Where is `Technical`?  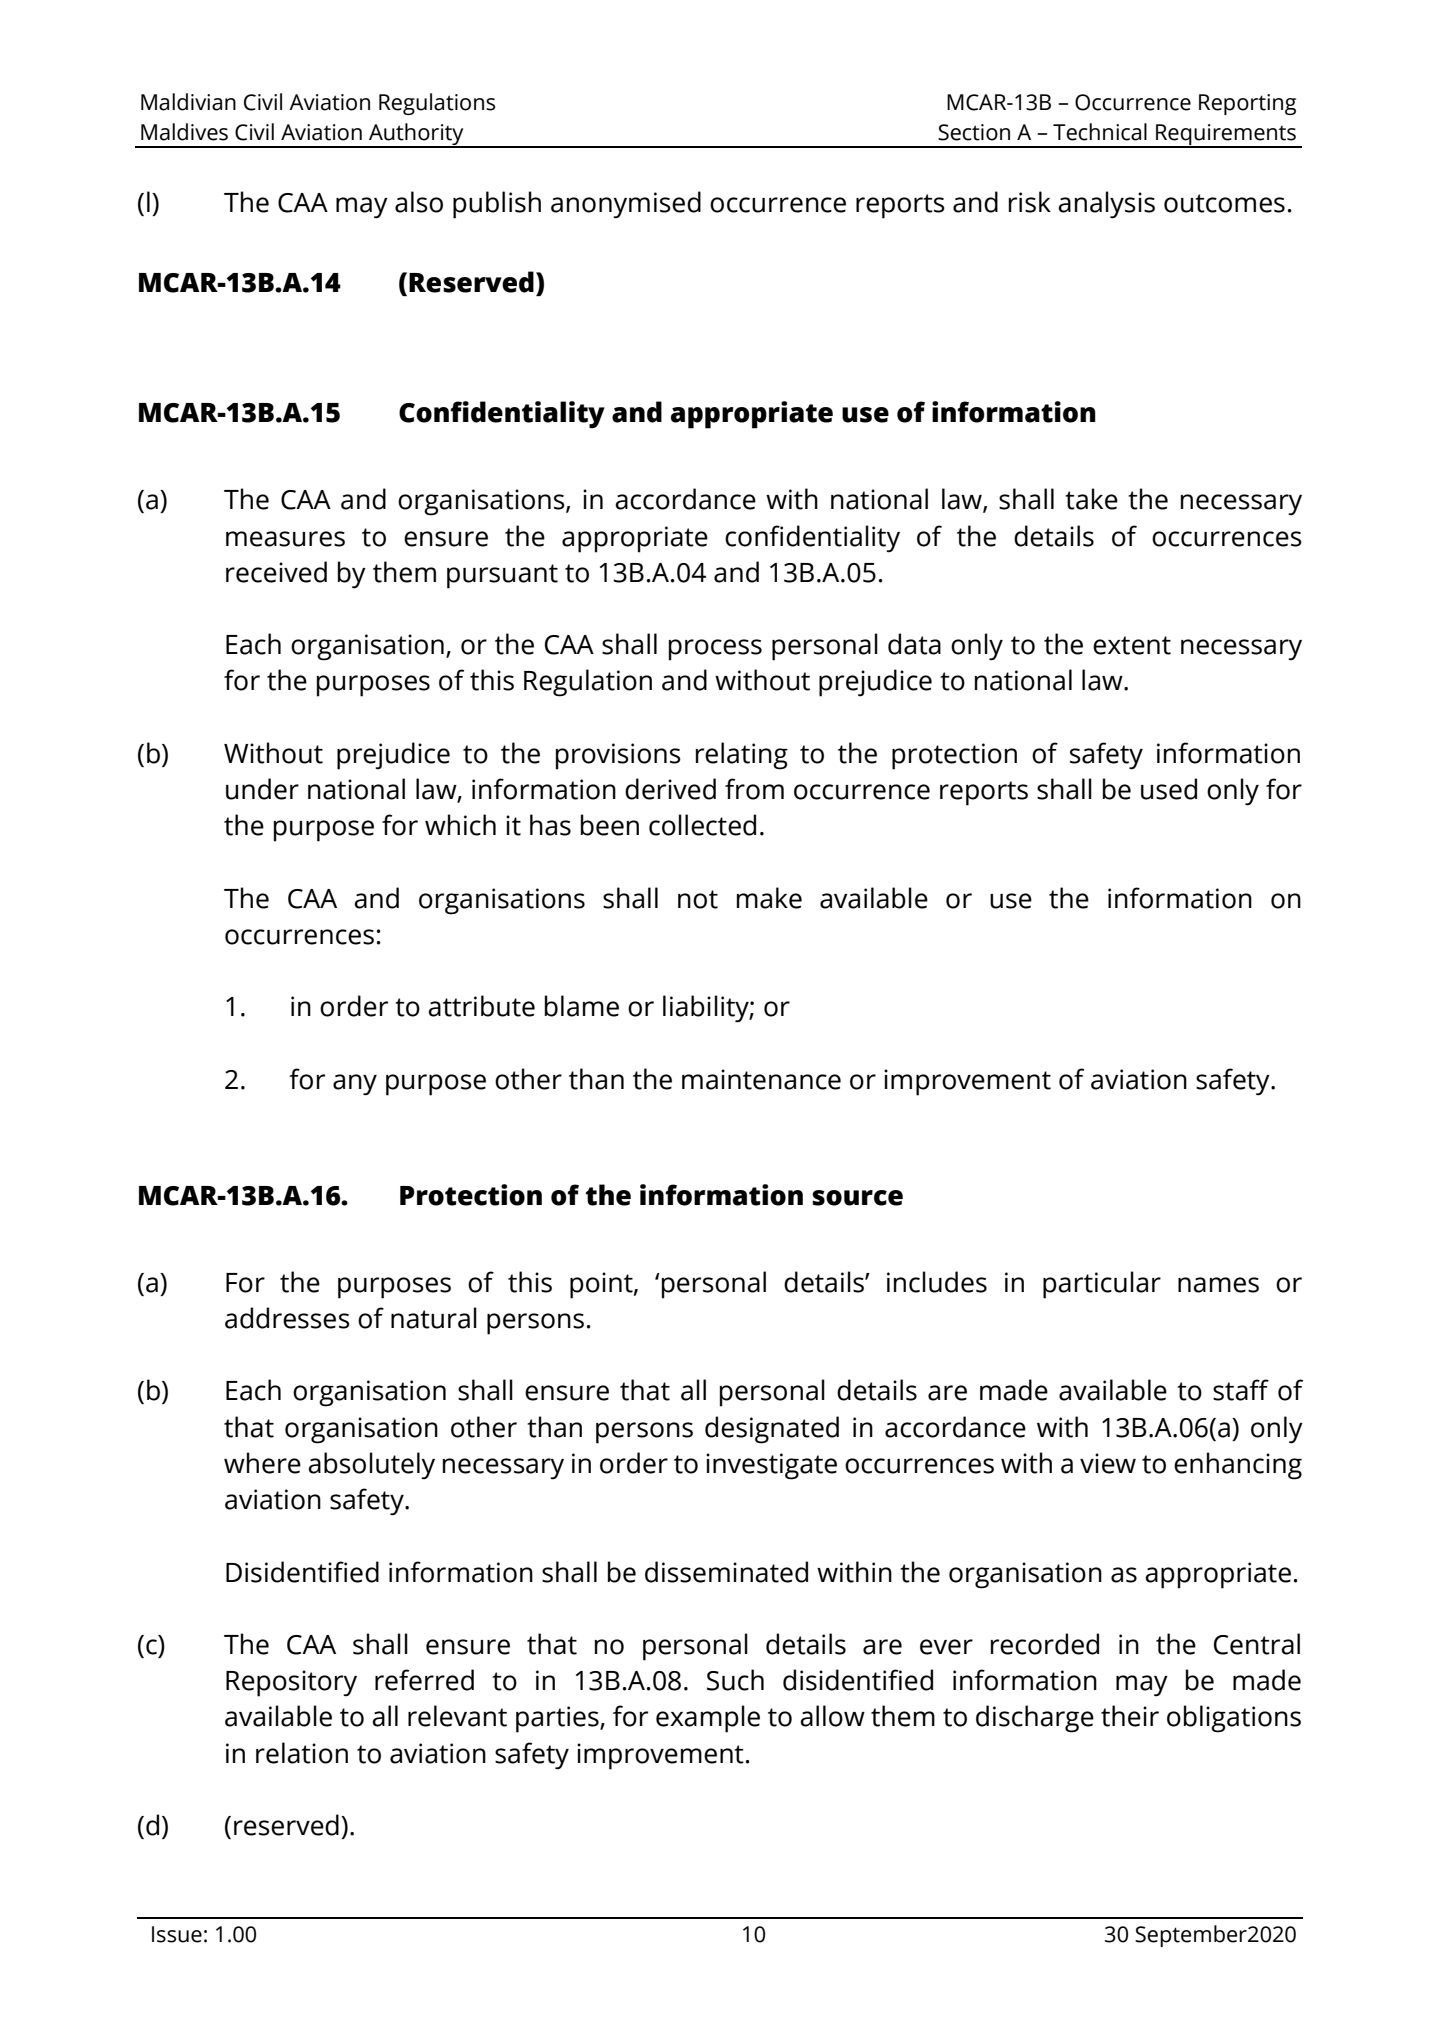
Technical is located at coordinates (1100, 132).
